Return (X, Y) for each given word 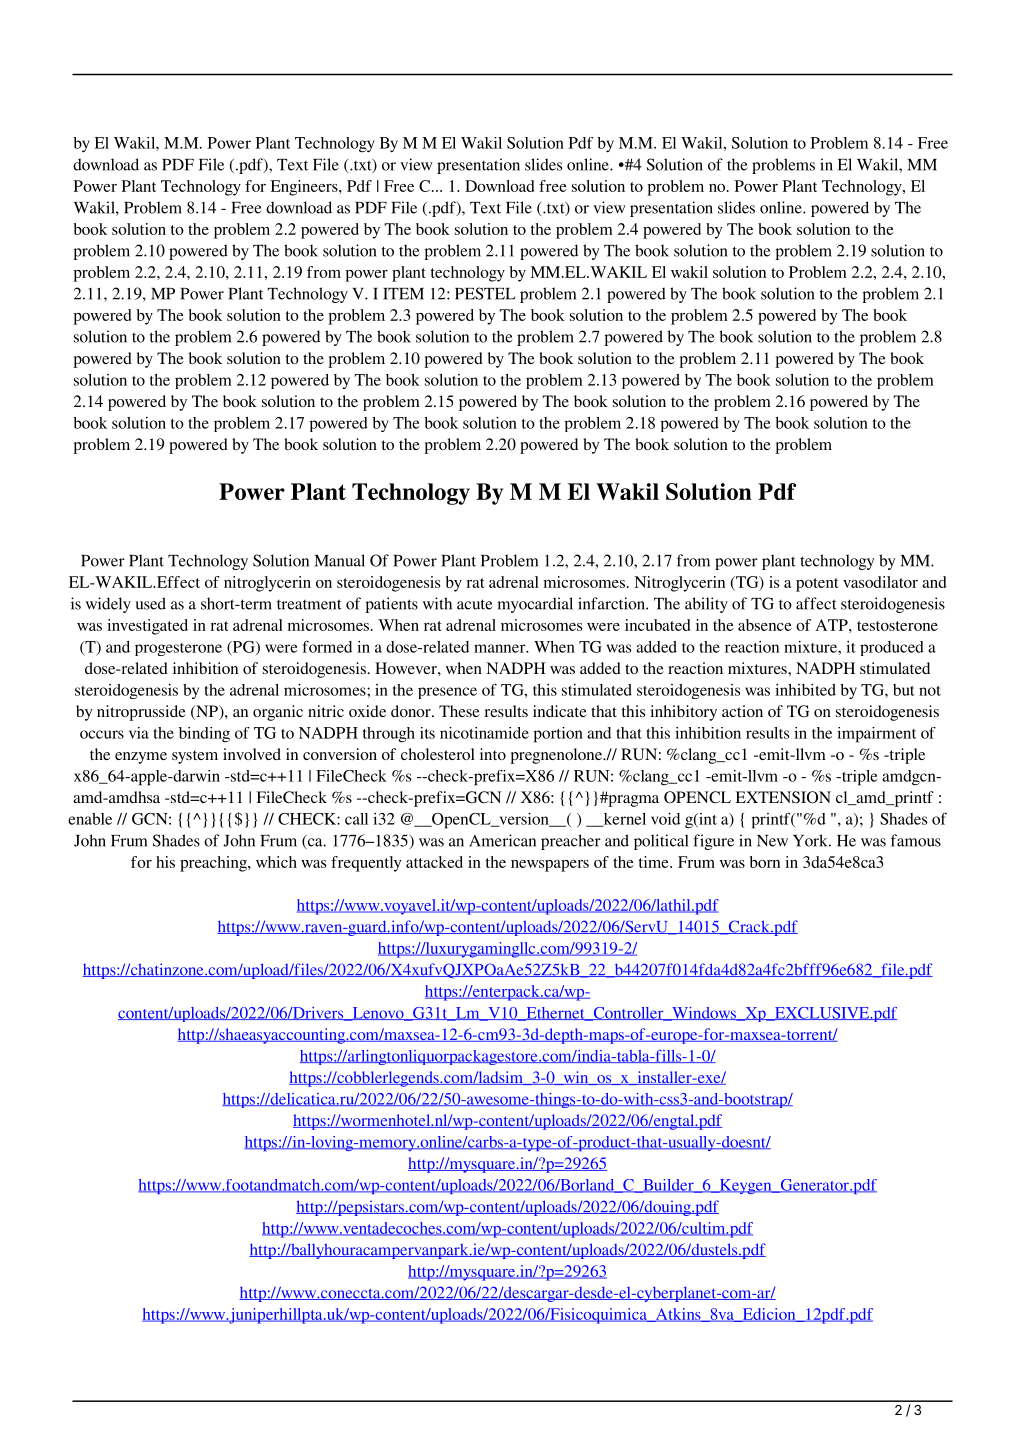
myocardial (535, 605)
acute (475, 604)
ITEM (403, 294)
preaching (214, 864)
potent (817, 585)
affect (816, 603)
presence (447, 693)
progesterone (178, 649)
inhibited (805, 690)
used (151, 603)
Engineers (305, 188)
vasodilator (880, 582)
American (502, 840)
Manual (340, 560)
